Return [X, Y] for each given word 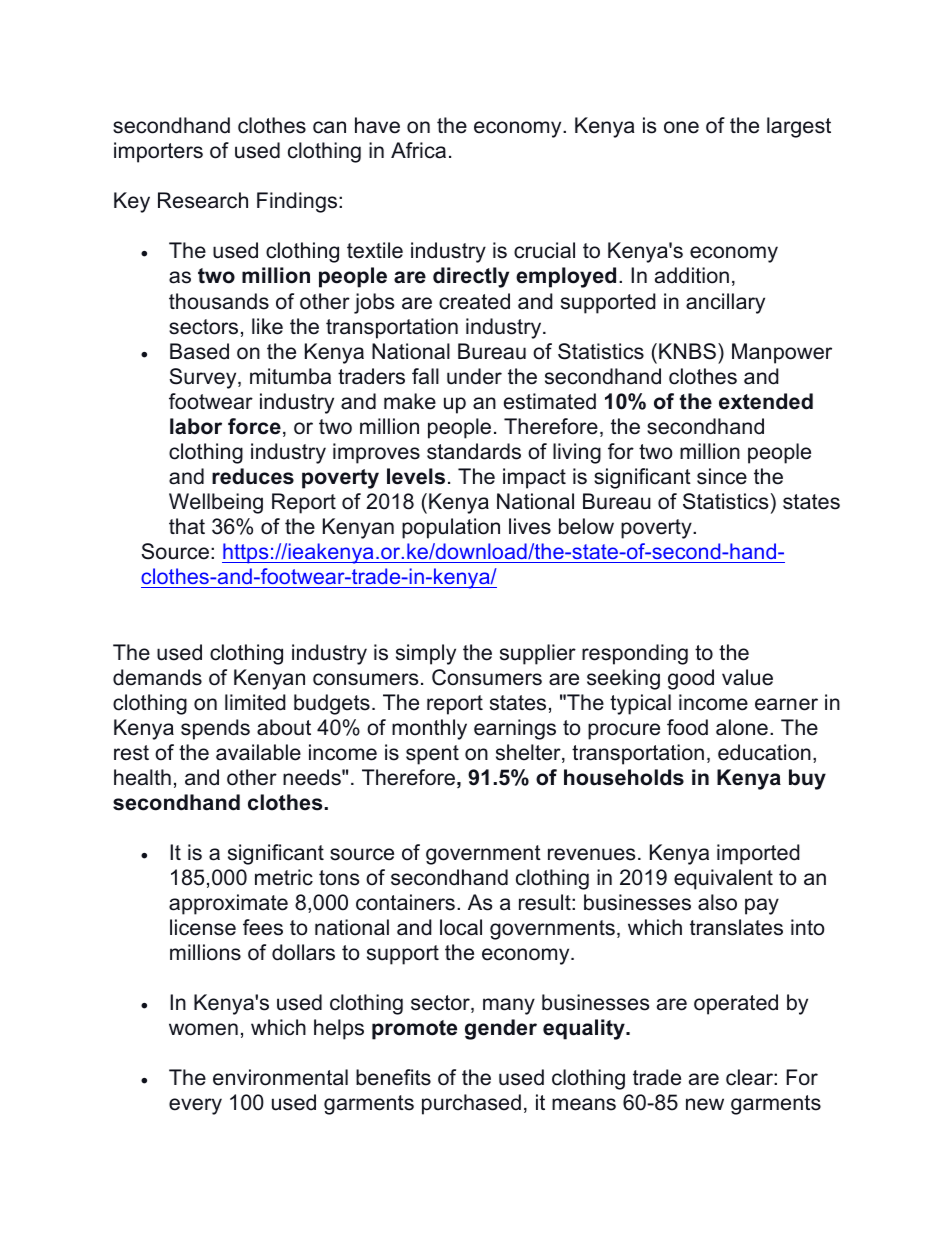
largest [799, 127]
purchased [471, 1104]
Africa [418, 150]
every [195, 1106]
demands [157, 677]
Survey [204, 378]
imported [758, 854]
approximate [228, 904]
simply [426, 654]
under [474, 376]
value [747, 677]
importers [158, 152]
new [705, 1104]
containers [405, 902]
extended [766, 401]
